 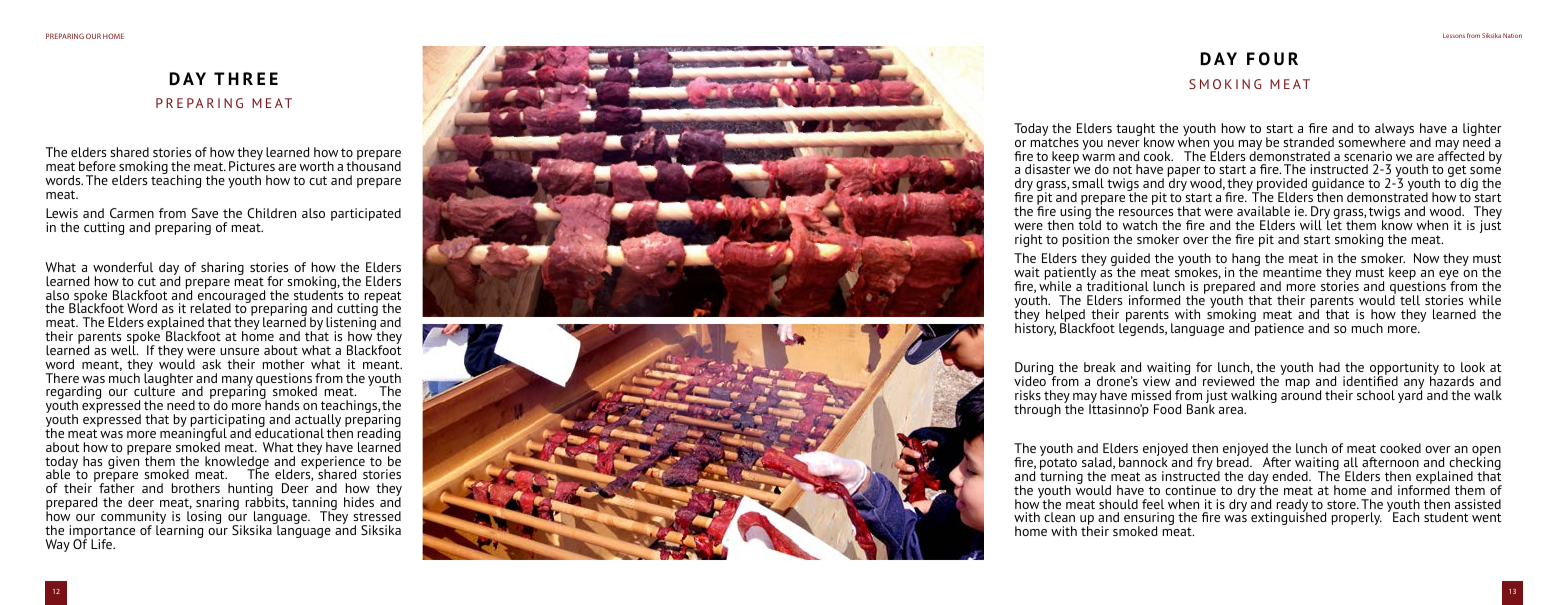 What do you see at coordinates (1135, 131) in the screenshot?
I see `taught` at bounding box center [1135, 131].
